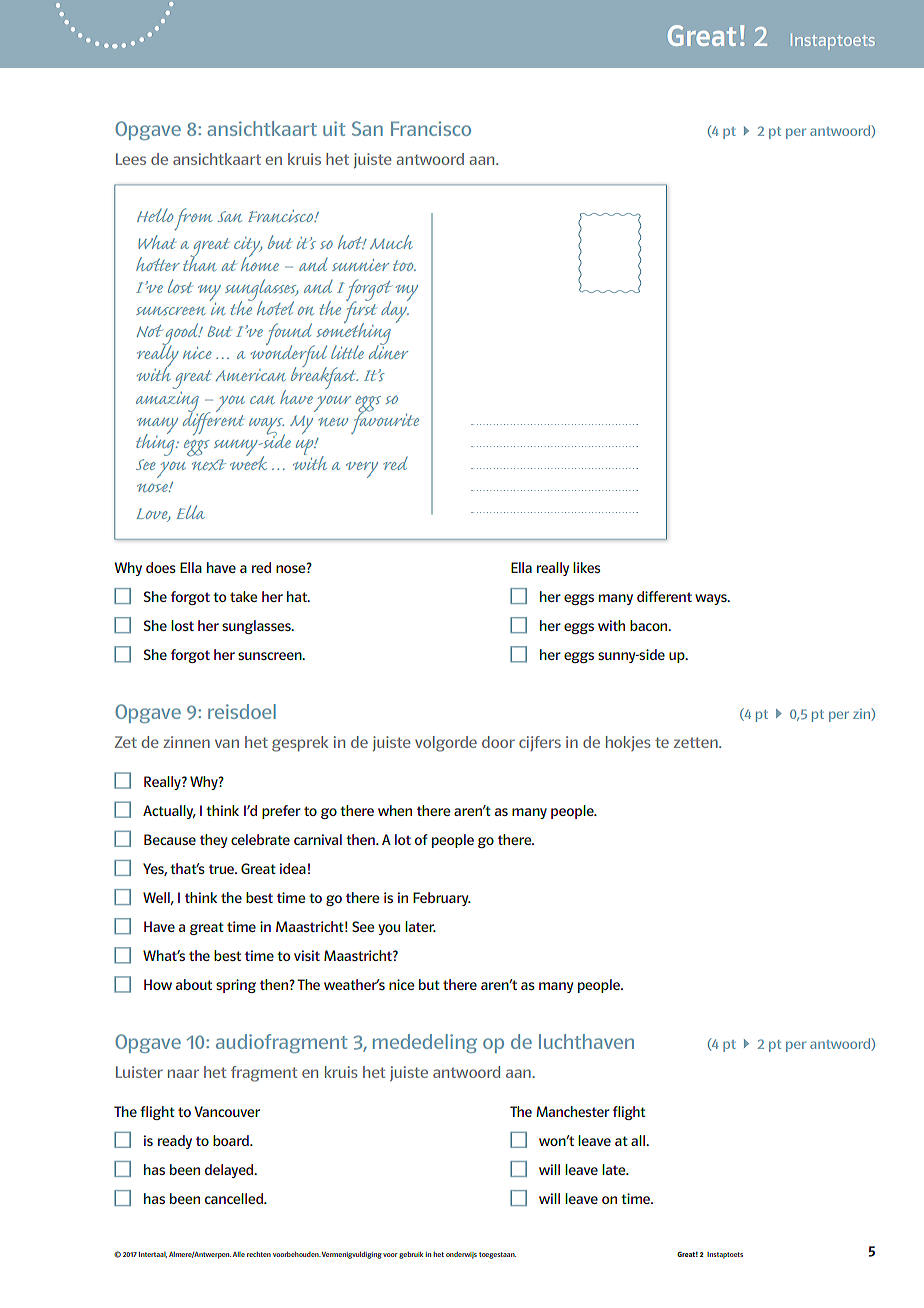  What do you see at coordinates (334, 128) in the screenshot?
I see `uit` at bounding box center [334, 128].
